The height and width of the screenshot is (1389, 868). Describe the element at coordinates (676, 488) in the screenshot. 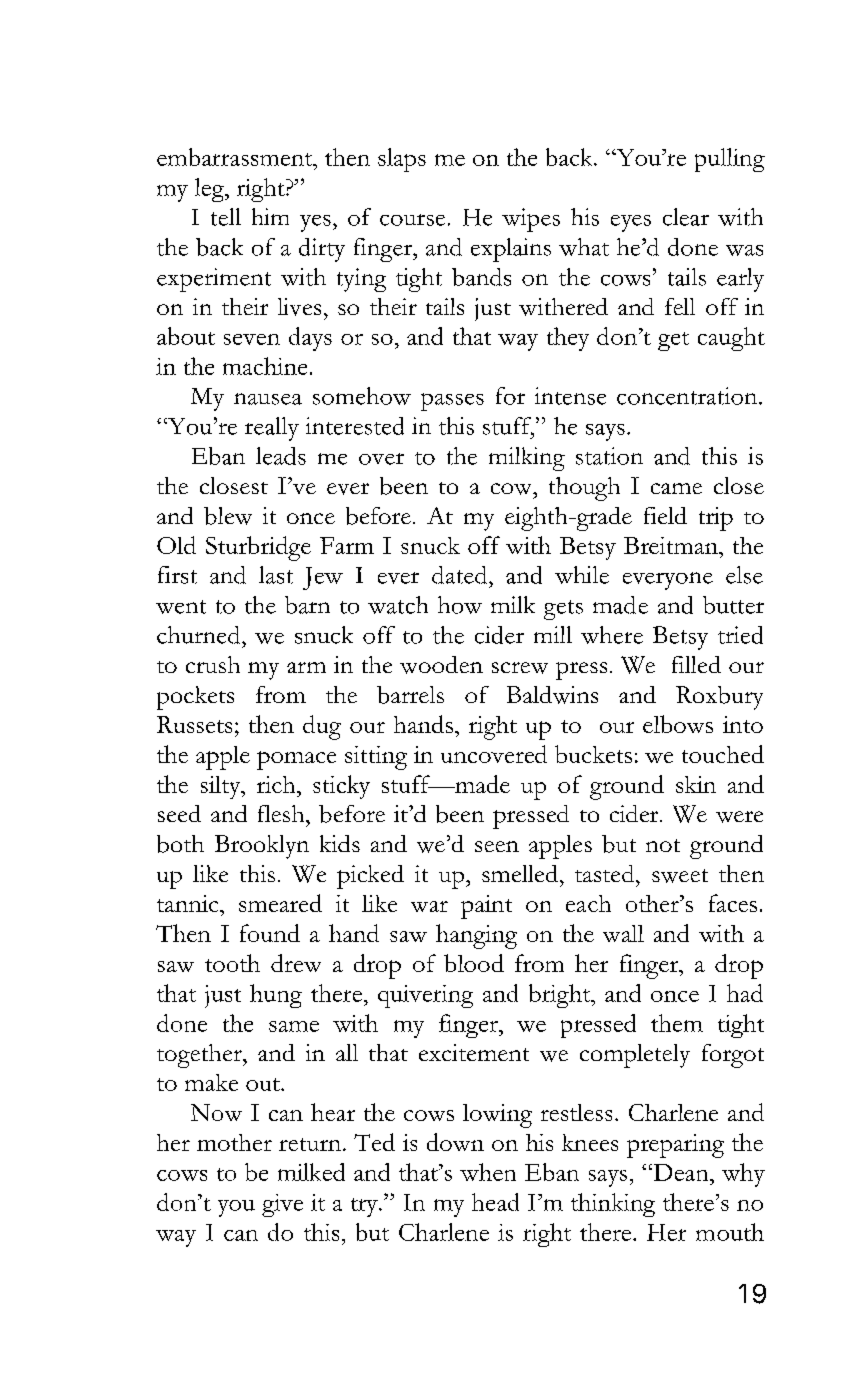

I see `came` at that location.
